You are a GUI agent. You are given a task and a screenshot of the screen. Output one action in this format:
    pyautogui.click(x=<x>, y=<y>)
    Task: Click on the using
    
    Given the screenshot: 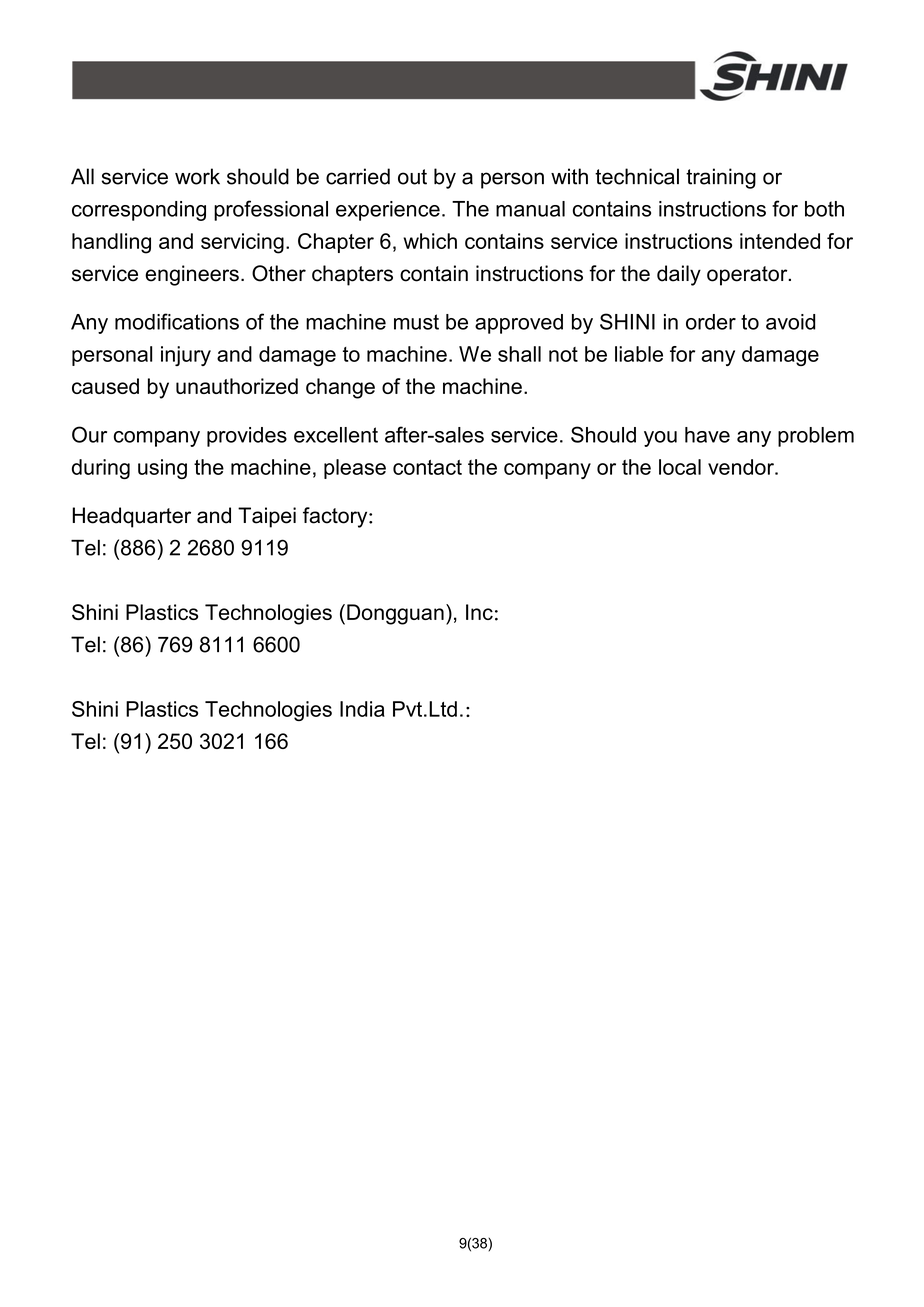 What is the action you would take?
    pyautogui.click(x=162, y=469)
